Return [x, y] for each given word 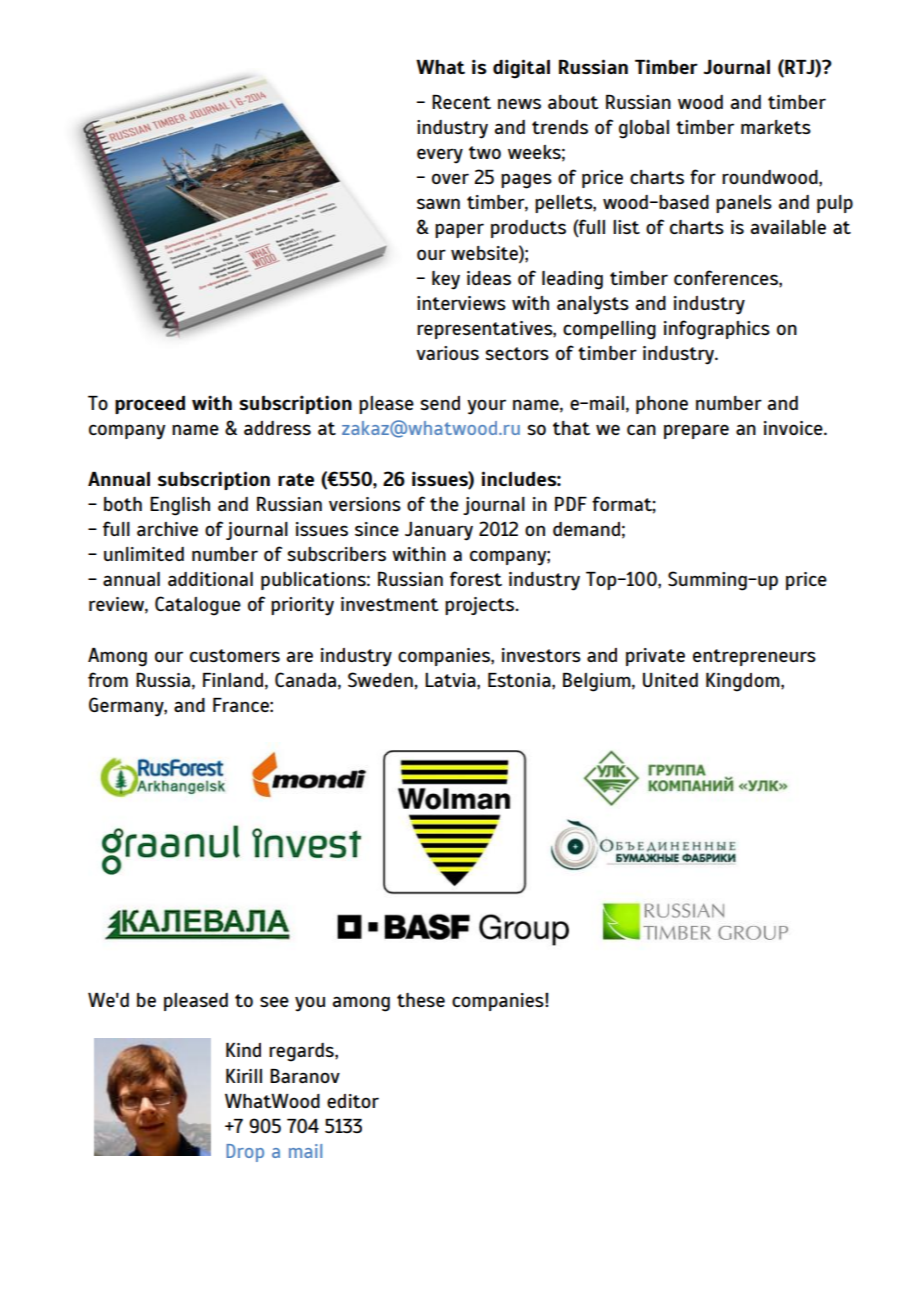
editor [353, 1101]
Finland [233, 680]
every [440, 156]
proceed [150, 405]
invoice [794, 428]
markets [776, 127]
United [670, 680]
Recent [461, 102]
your [486, 407]
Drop [245, 1153]
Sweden [381, 679]
